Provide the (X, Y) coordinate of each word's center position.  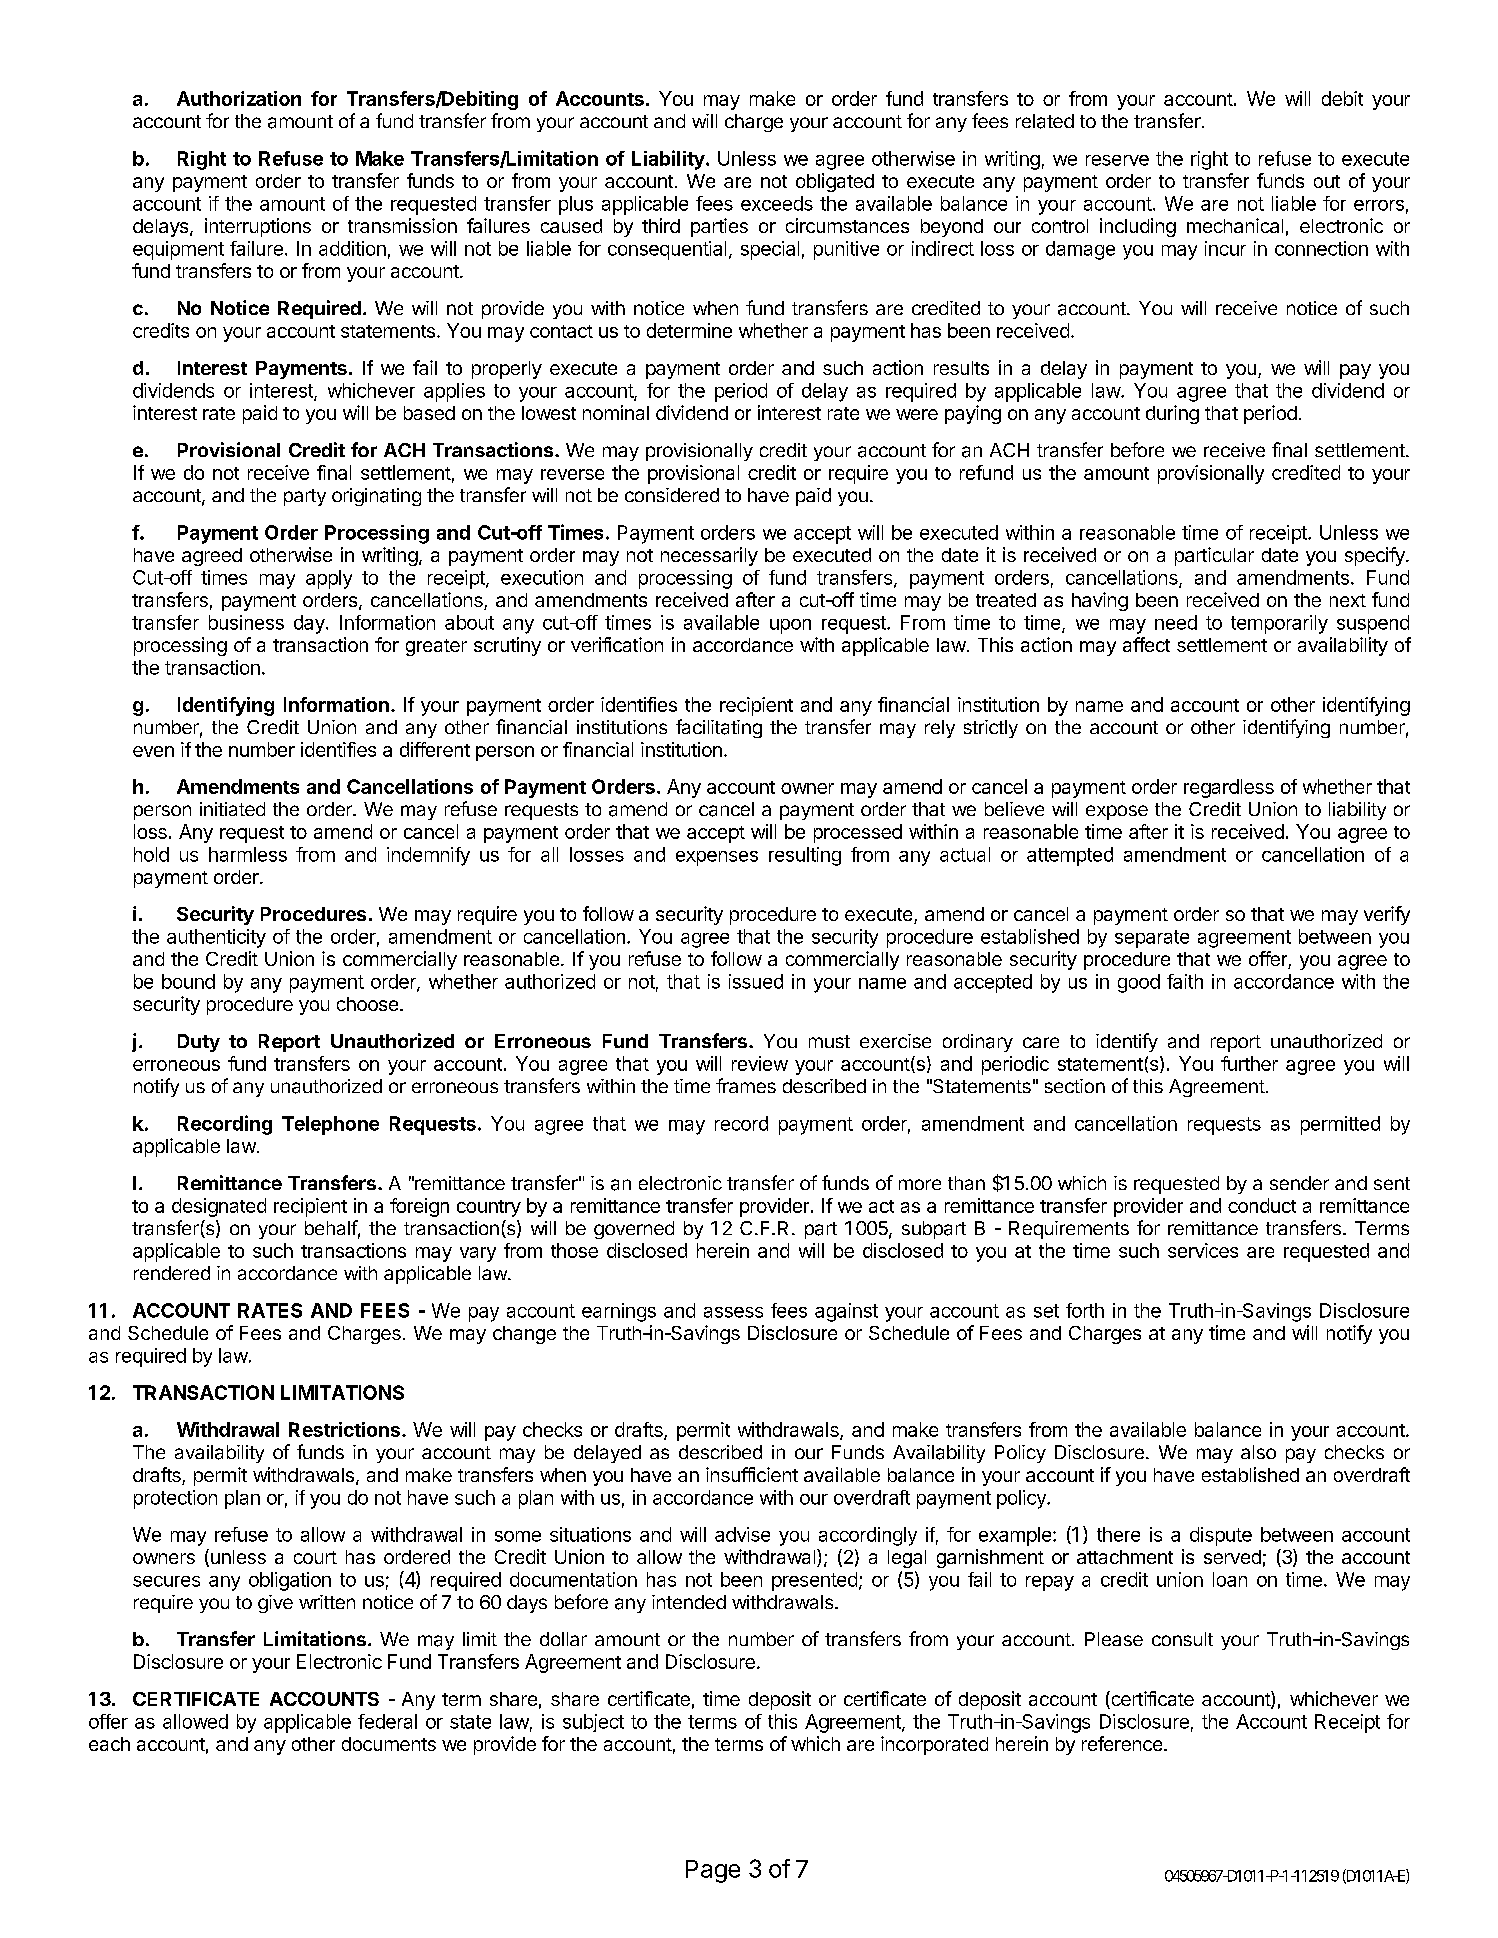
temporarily (1279, 624)
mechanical (1235, 225)
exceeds (777, 203)
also (1258, 1452)
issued (756, 981)
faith (1185, 981)
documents (389, 1744)
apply (329, 579)
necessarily (709, 556)
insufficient (752, 1474)
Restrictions (344, 1429)
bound (188, 981)
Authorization (239, 98)
